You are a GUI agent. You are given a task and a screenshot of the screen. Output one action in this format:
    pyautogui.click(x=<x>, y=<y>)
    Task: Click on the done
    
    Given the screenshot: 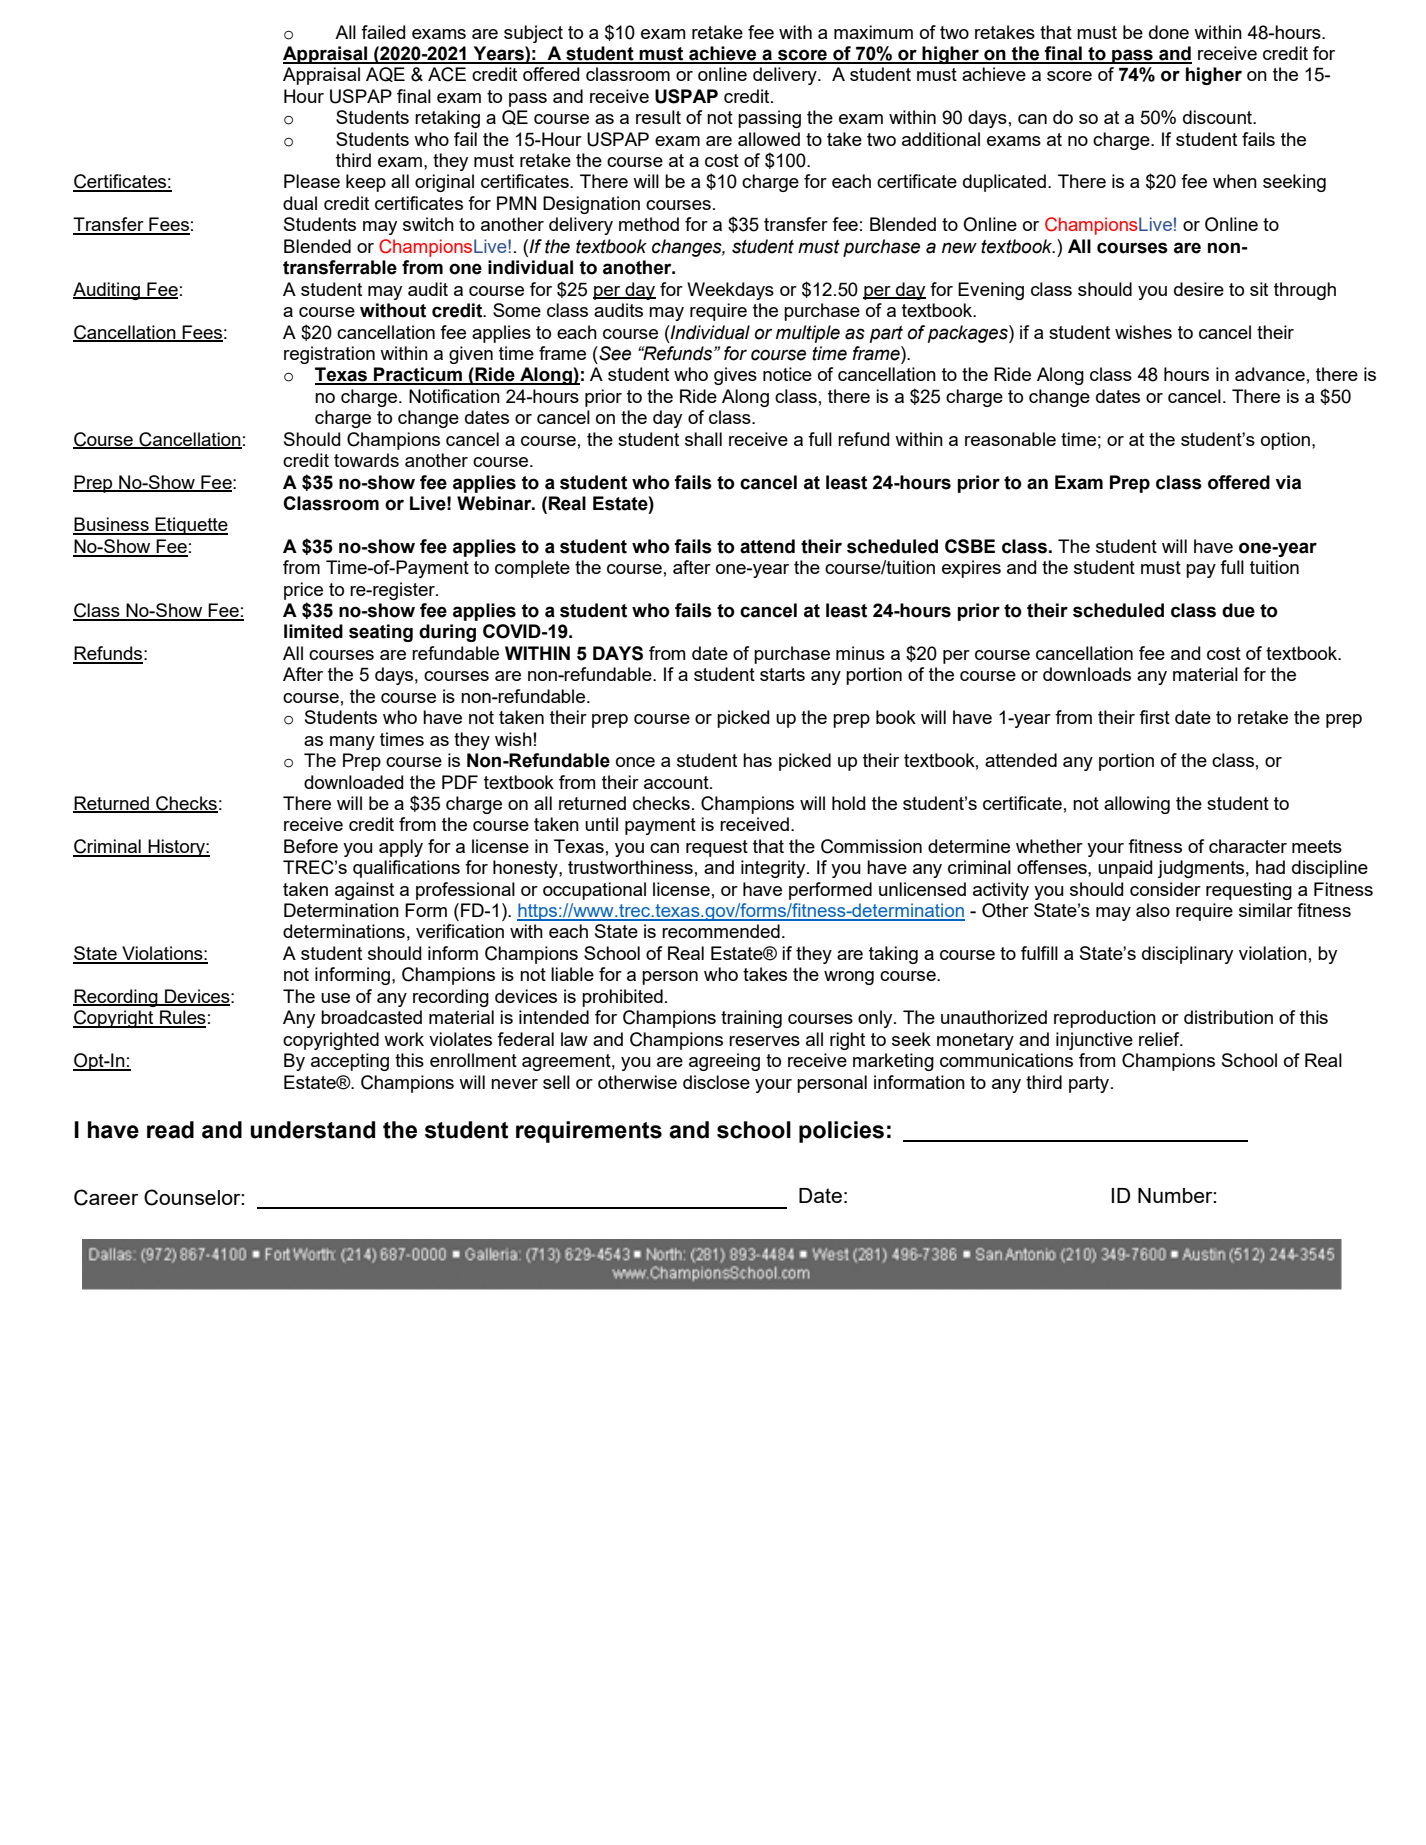 What is the action you would take?
    pyautogui.click(x=1169, y=32)
